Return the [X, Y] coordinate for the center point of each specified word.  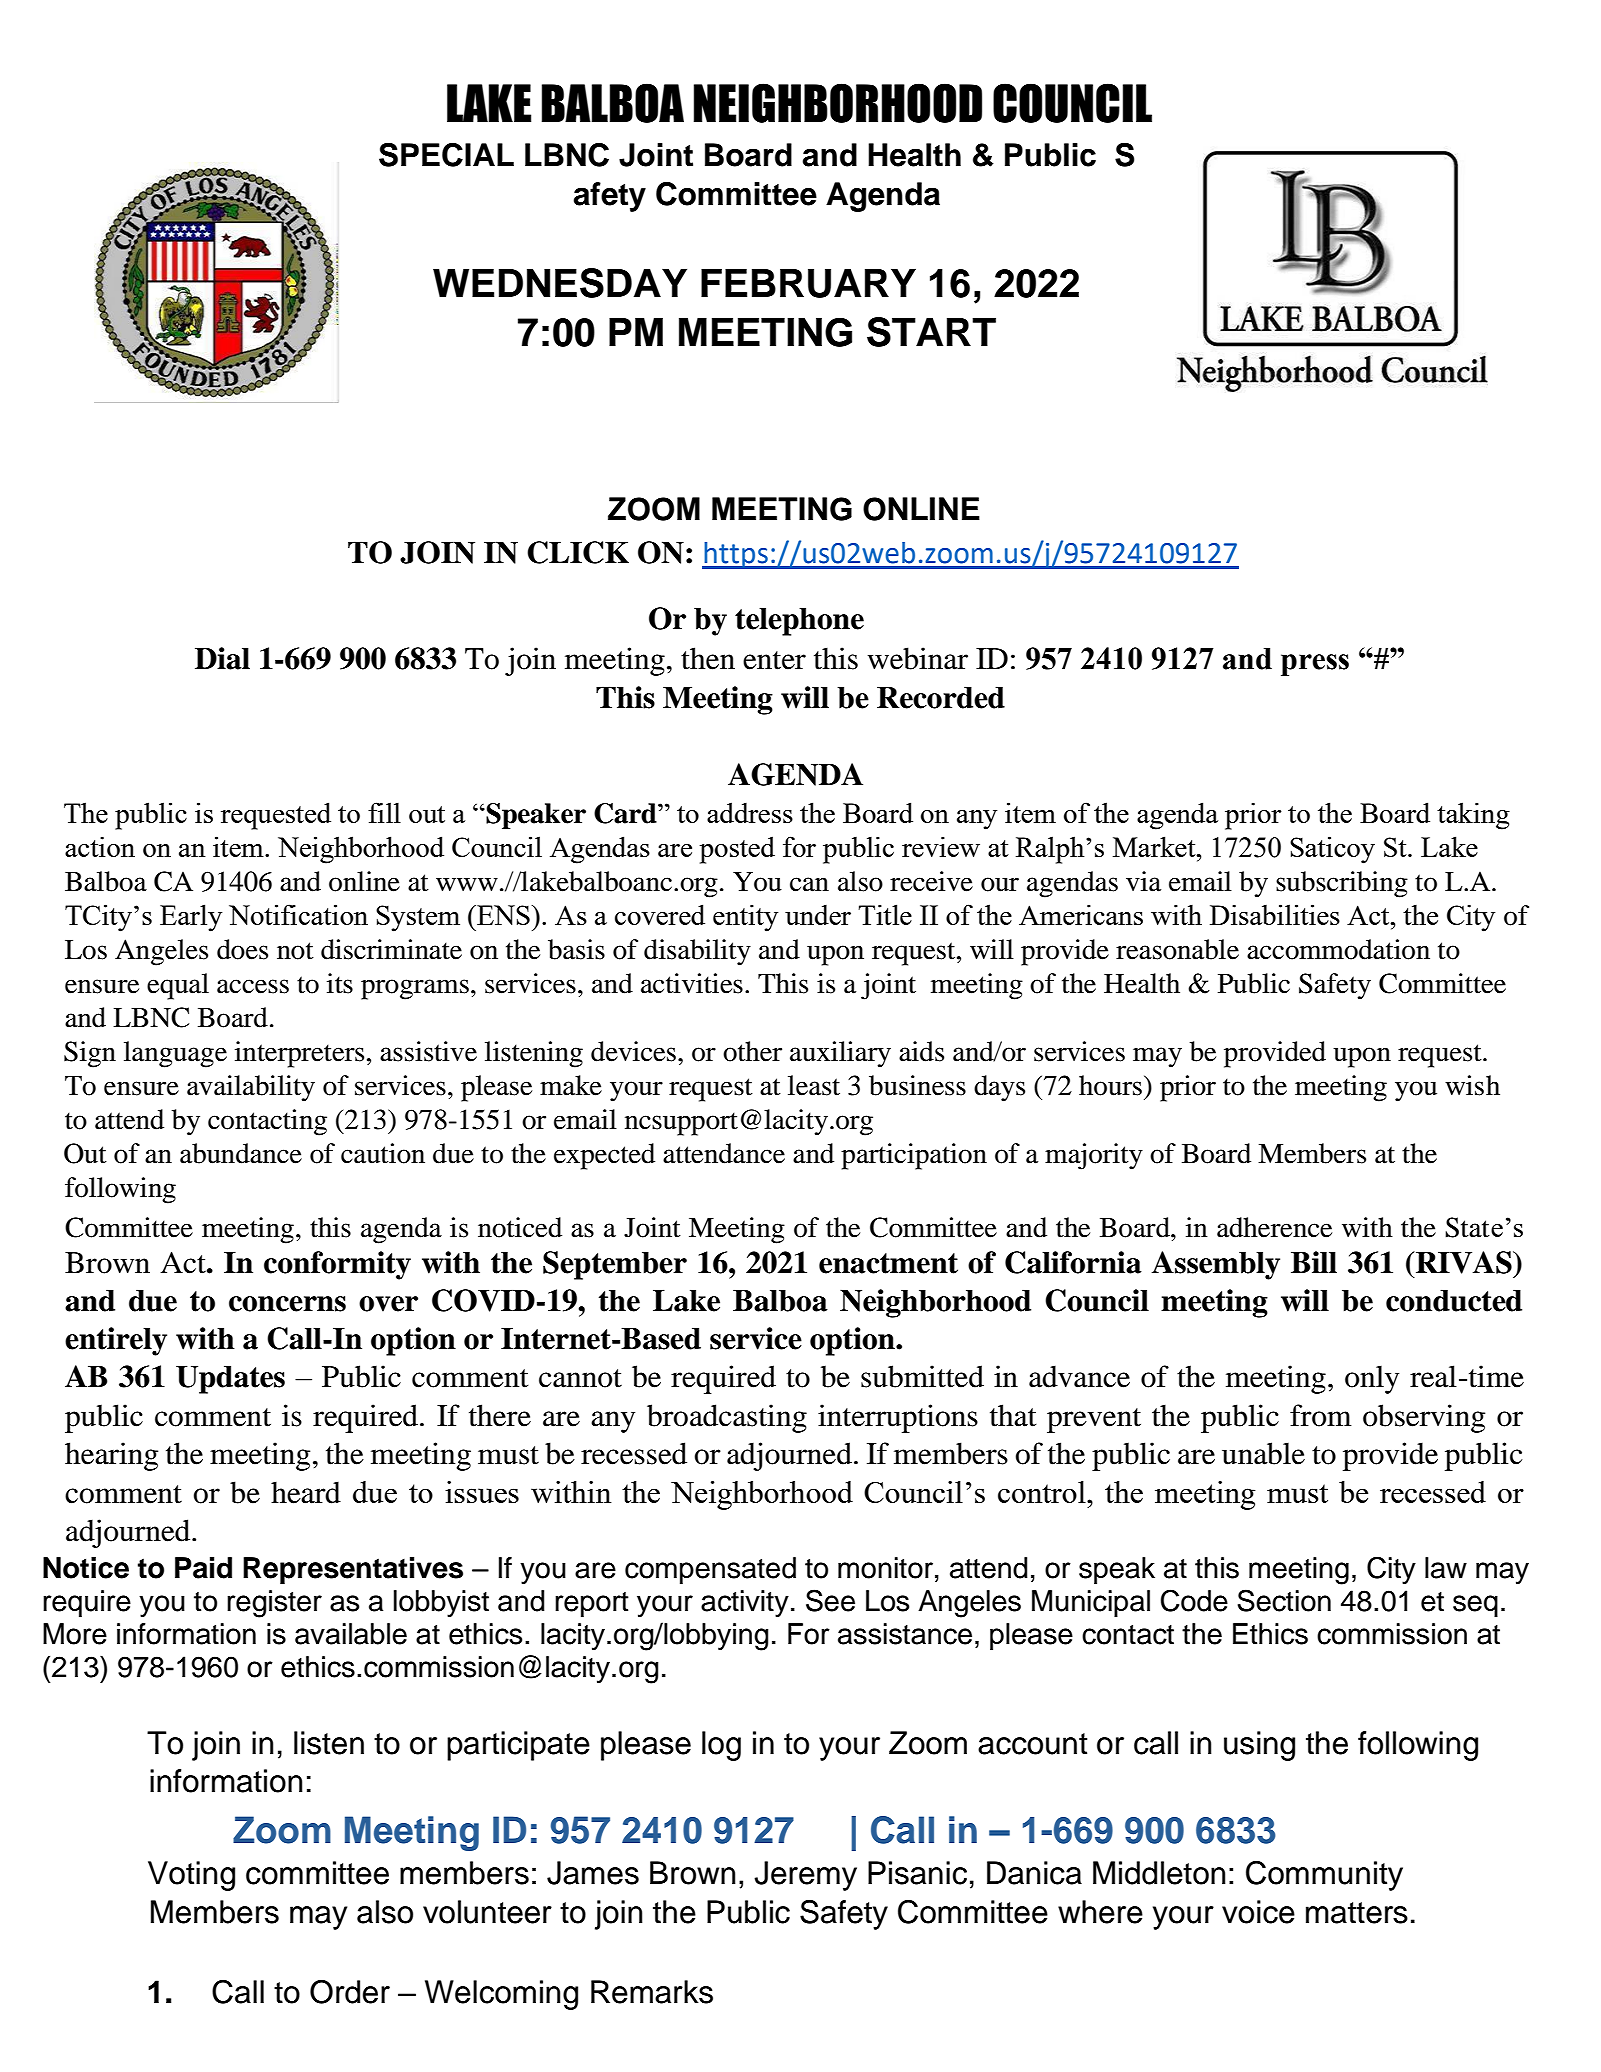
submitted [922, 1376]
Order [350, 1992]
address [750, 812]
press [1315, 665]
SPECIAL [446, 155]
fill [384, 812]
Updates [230, 1379]
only [1372, 1379]
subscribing [1342, 884]
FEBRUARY [808, 283]
